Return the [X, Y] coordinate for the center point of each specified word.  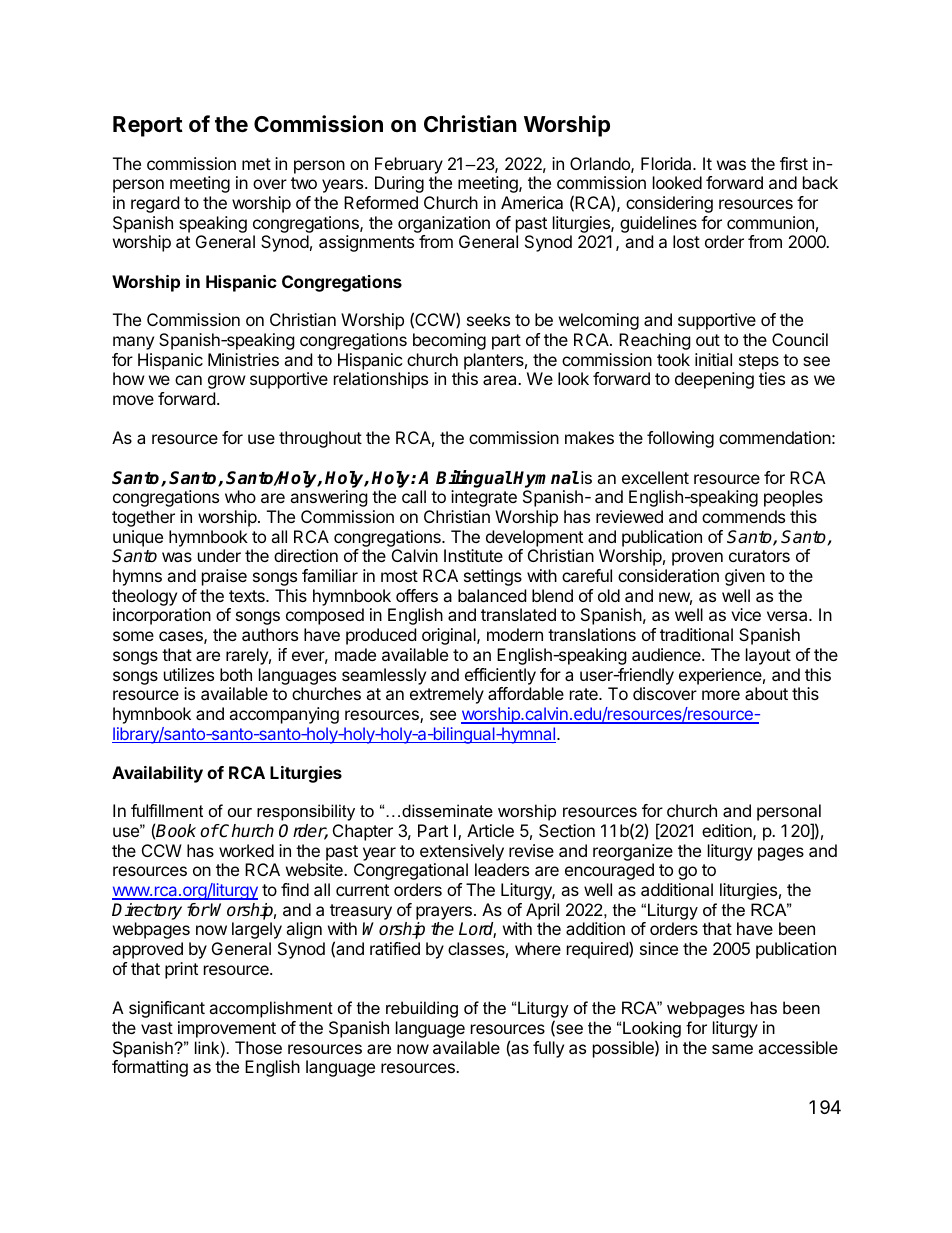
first [794, 163]
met [256, 164]
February [409, 165]
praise [224, 577]
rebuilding [422, 1009]
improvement [227, 1029]
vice [746, 614]
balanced [492, 595]
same [732, 1049]
